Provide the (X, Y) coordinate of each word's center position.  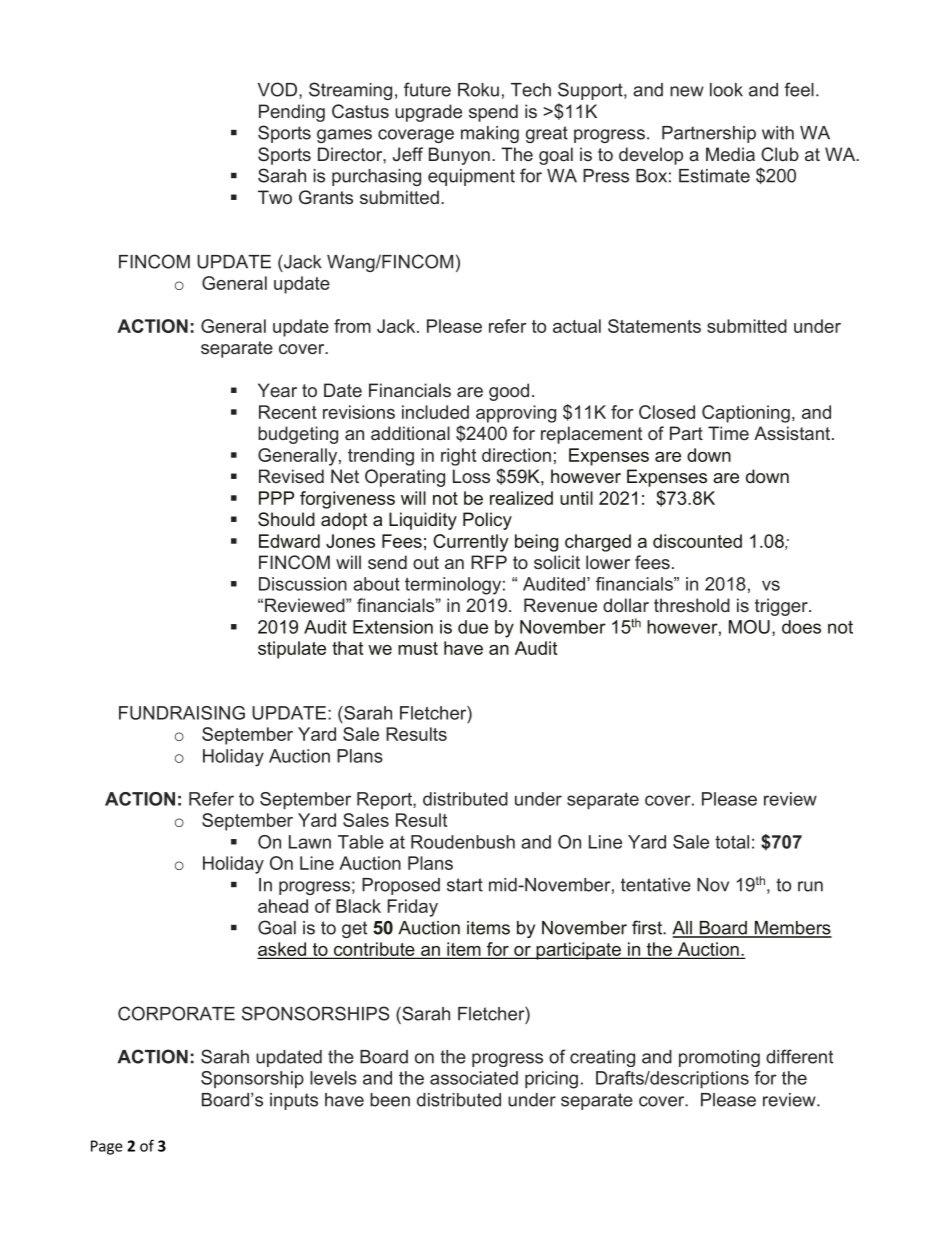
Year (277, 390)
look (726, 90)
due (473, 627)
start (465, 885)
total (732, 842)
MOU (749, 627)
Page (107, 1147)
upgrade (428, 113)
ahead (283, 906)
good (509, 392)
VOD (279, 89)
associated (474, 1078)
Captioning (746, 414)
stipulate (292, 650)
